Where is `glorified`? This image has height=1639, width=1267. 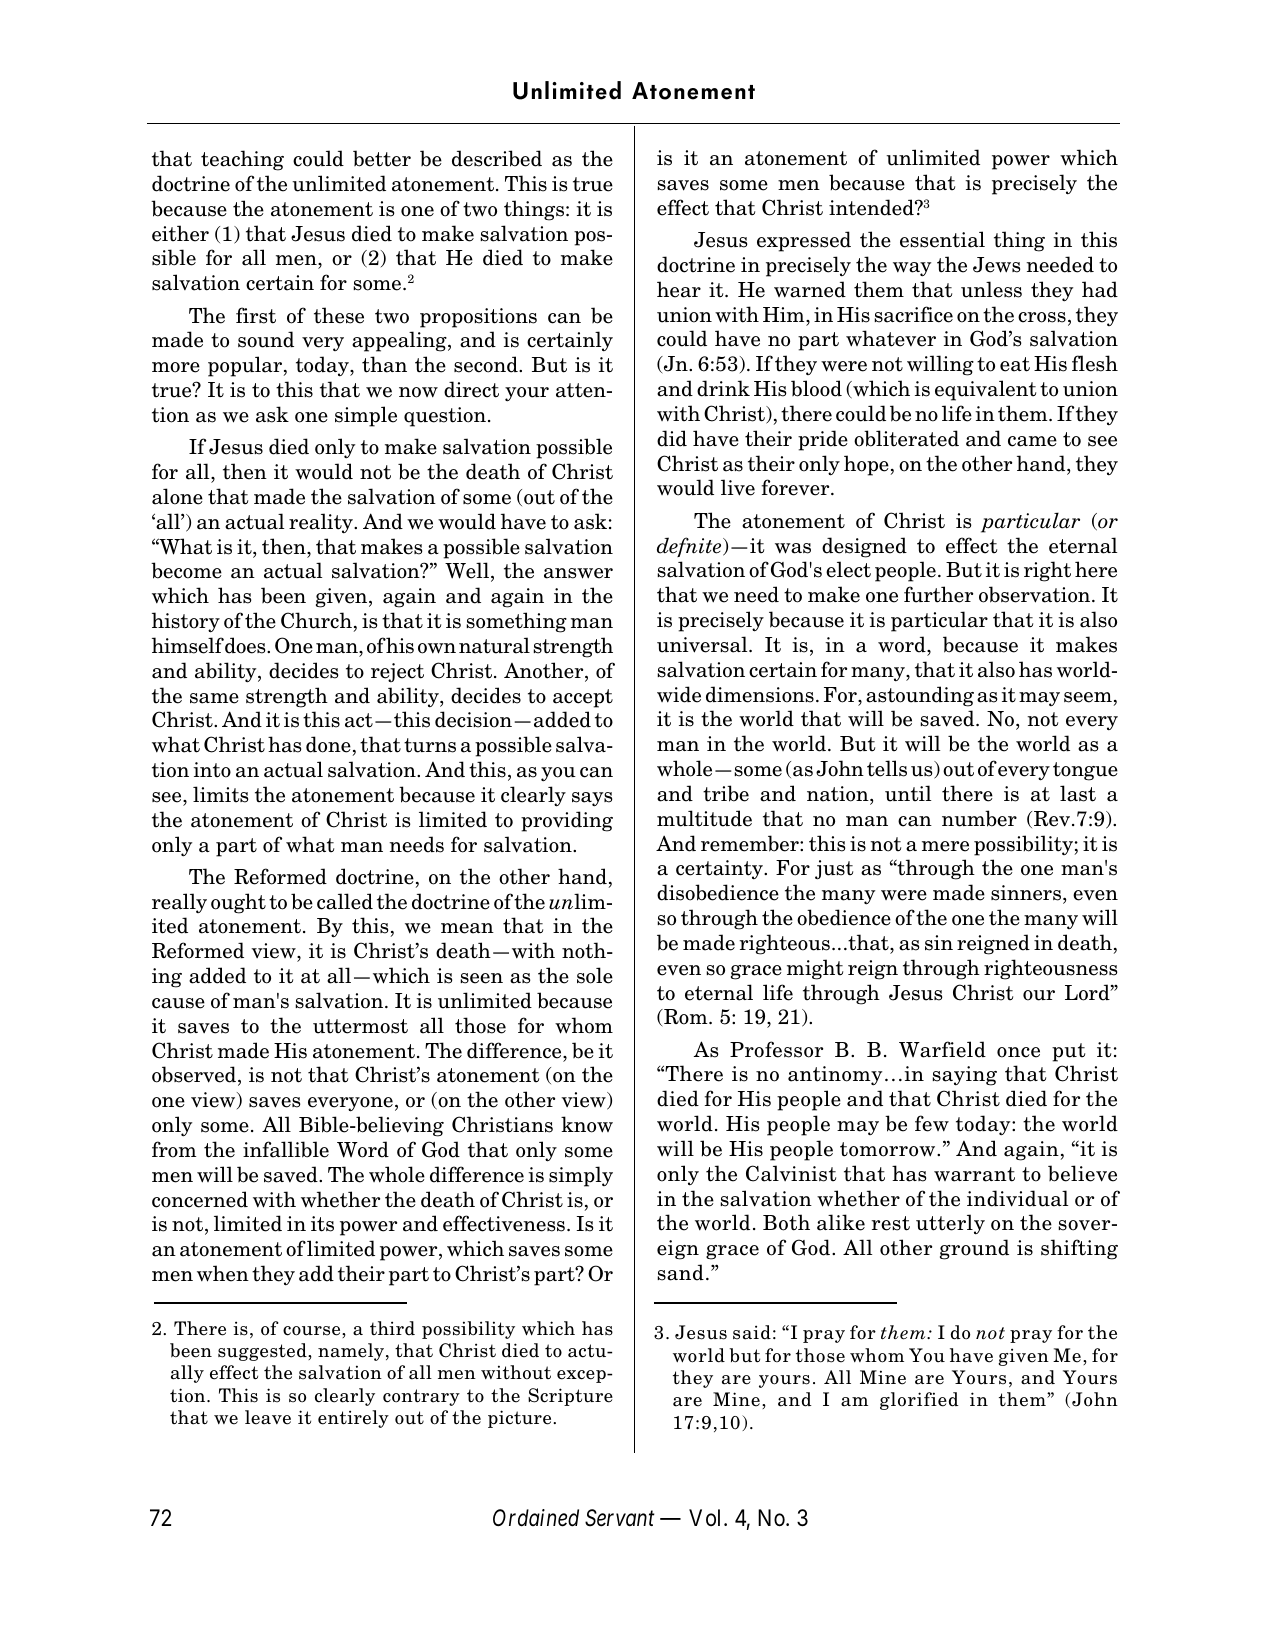
glorified is located at coordinates (919, 1401).
